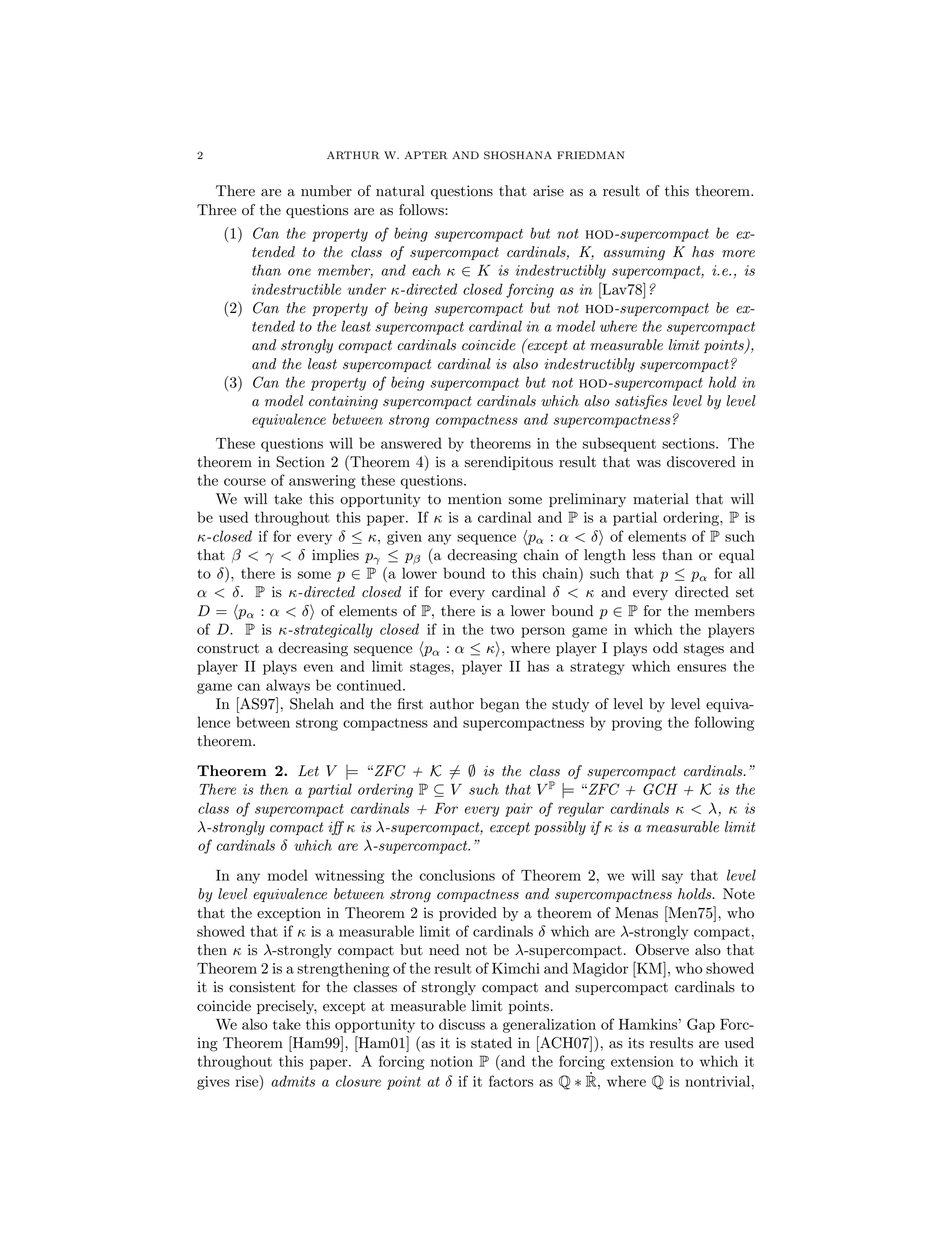 This document has width=952, height=1233. I want to click on follows, so click(422, 210).
